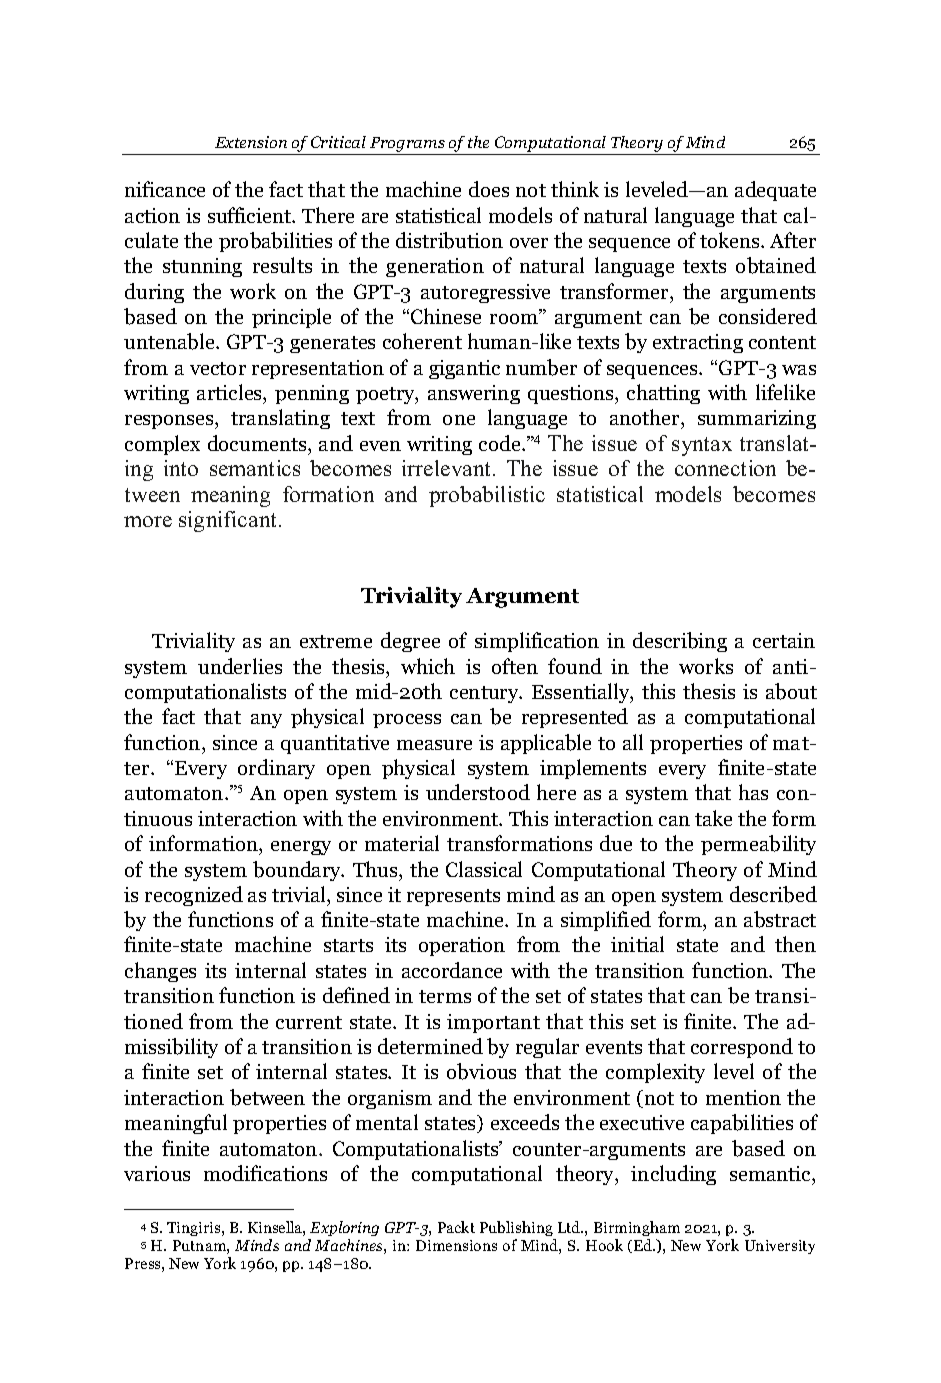 The image size is (941, 1383). I want to click on changes, so click(160, 972).
